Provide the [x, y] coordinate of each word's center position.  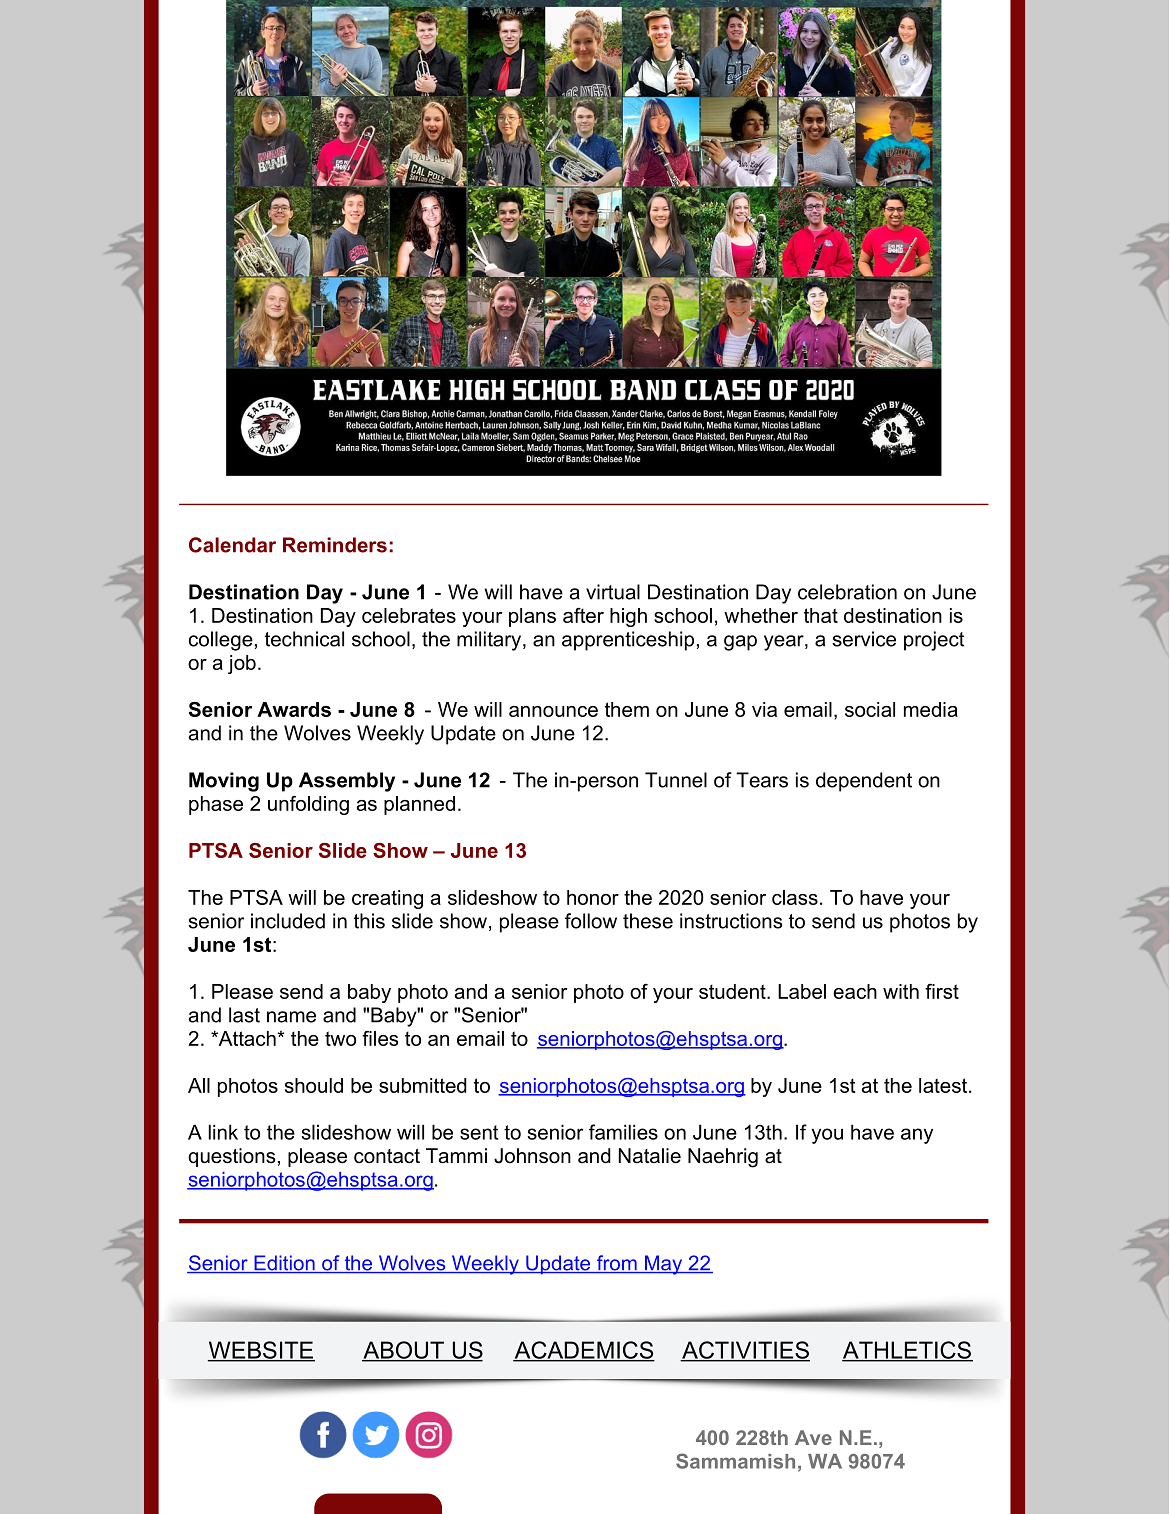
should [314, 1085]
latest [944, 1085]
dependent [864, 782]
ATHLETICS [907, 1351]
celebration [847, 592]
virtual [613, 592]
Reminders [335, 545]
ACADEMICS [584, 1351]
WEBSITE [261, 1351]
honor [593, 897]
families [623, 1132]
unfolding [308, 805]
